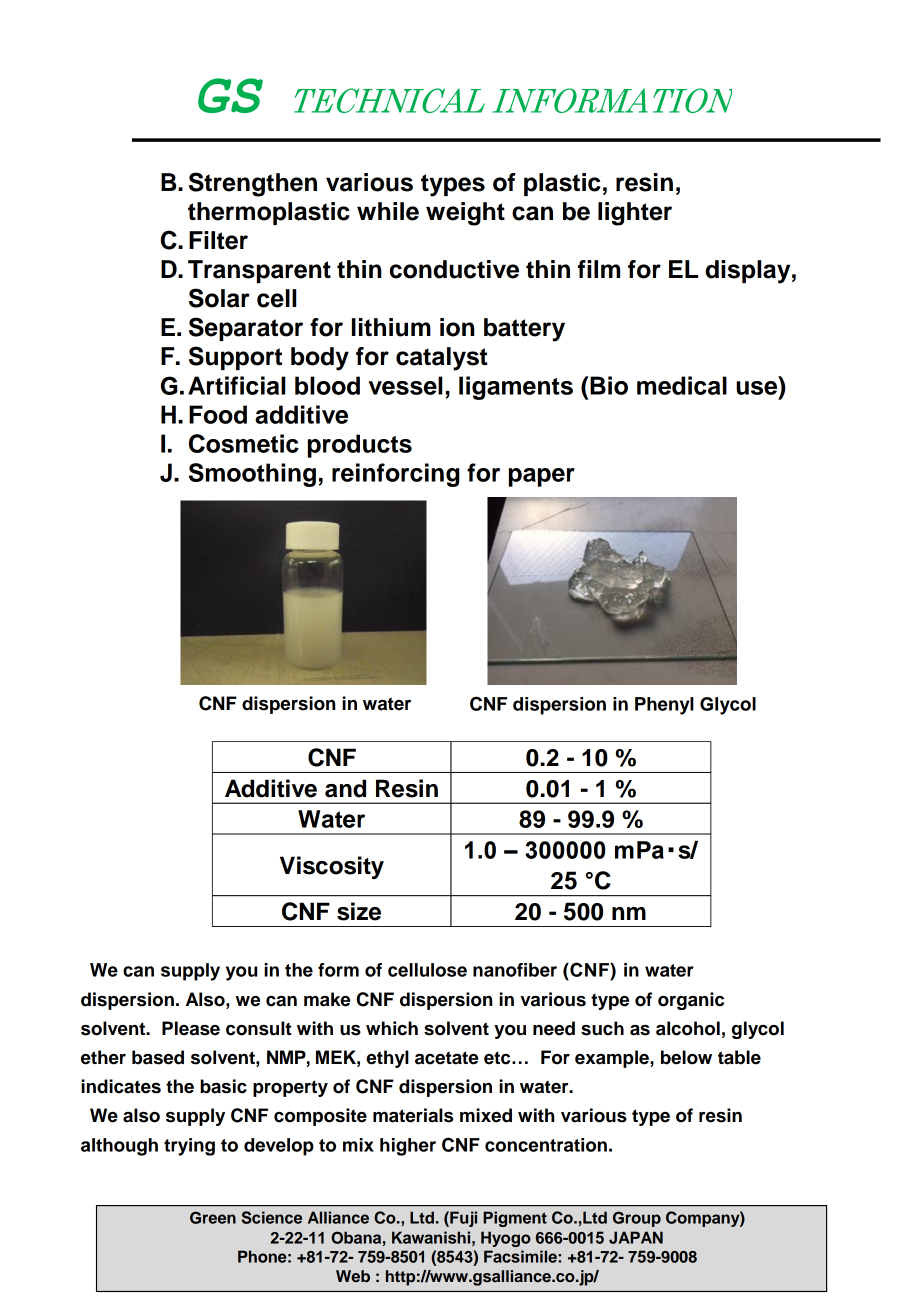  I want to click on Viscosity, so click(332, 867).
